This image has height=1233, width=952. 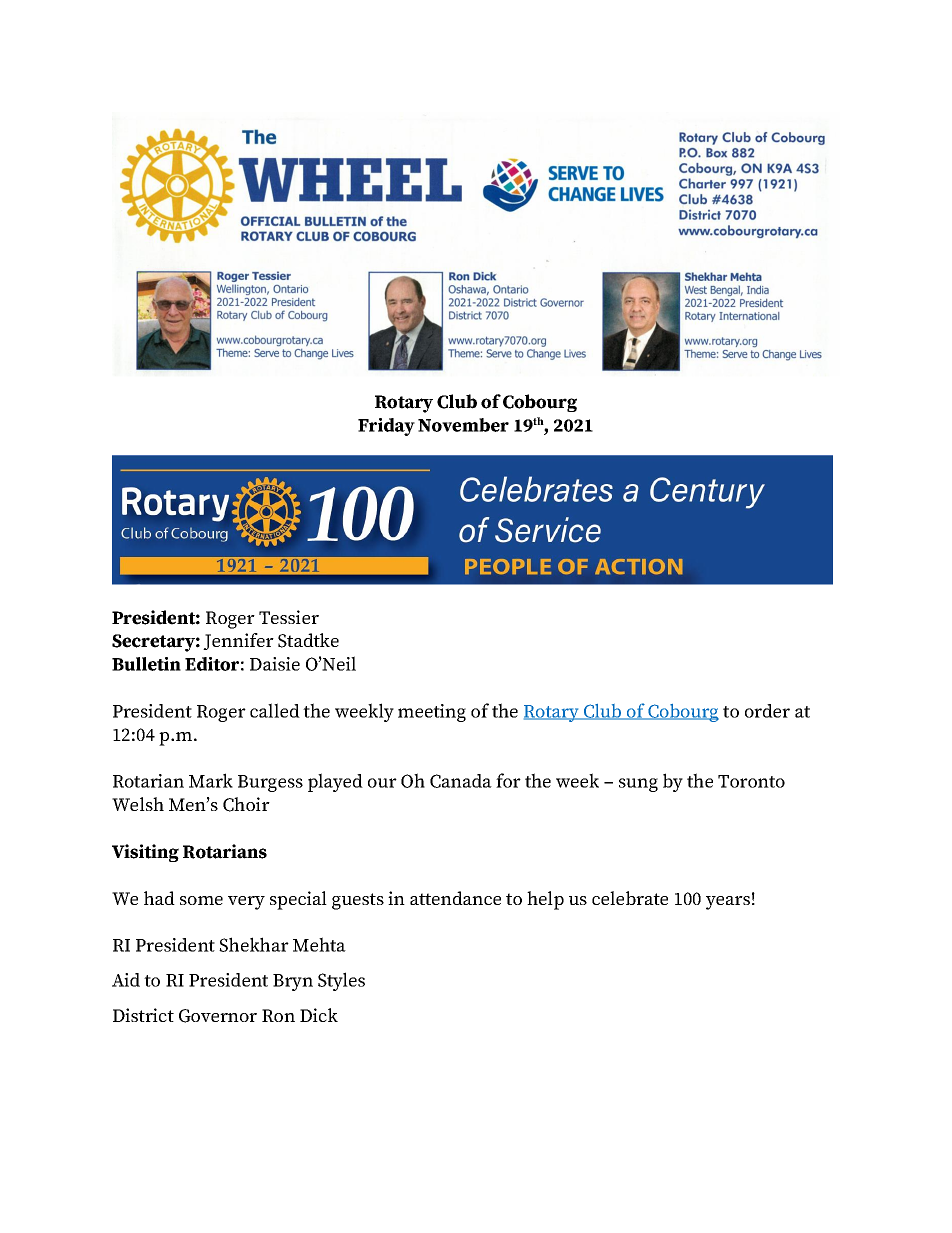 I want to click on Friday, so click(x=386, y=427).
